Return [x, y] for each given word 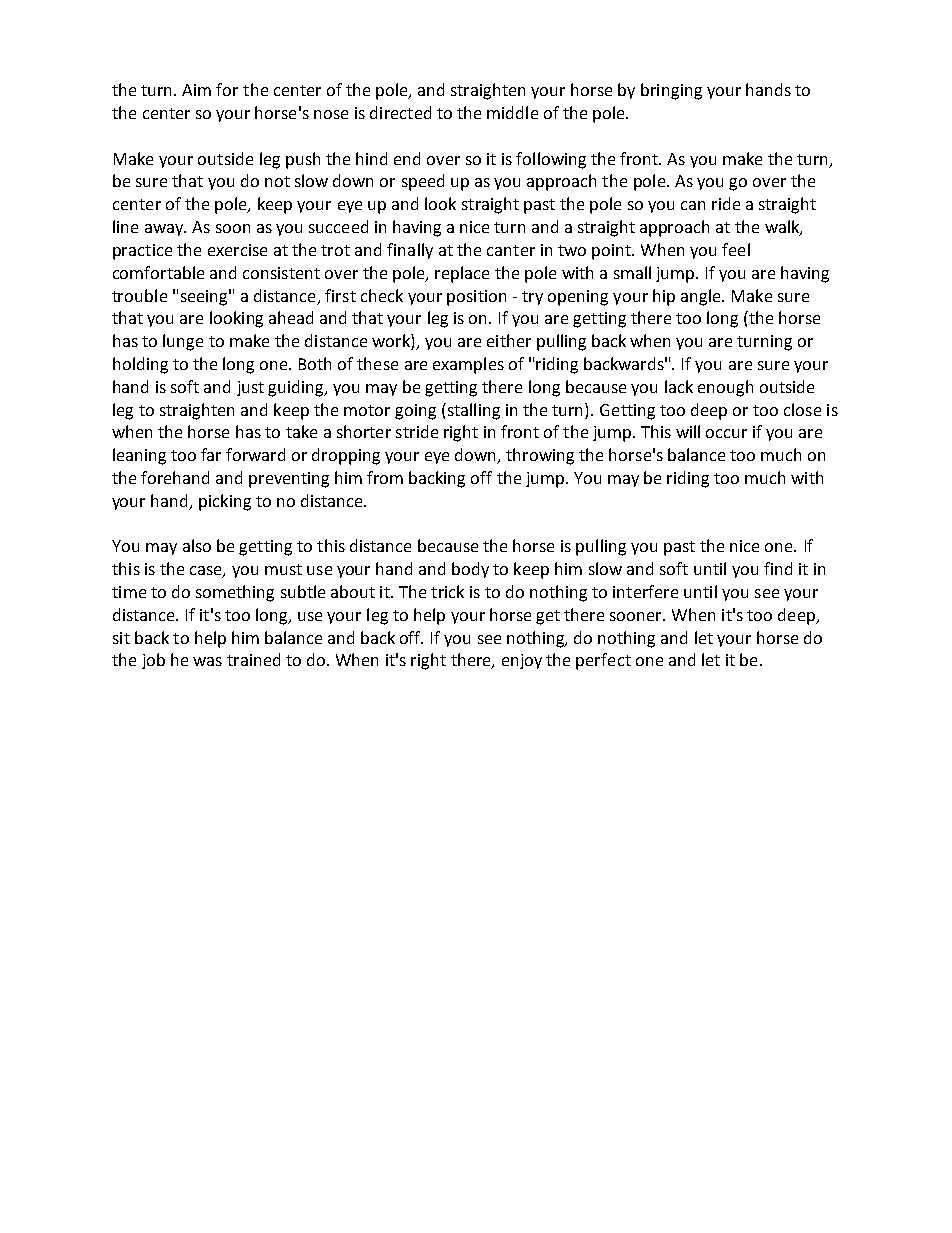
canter [511, 250]
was [207, 661]
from [385, 477]
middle [512, 112]
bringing [671, 91]
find [778, 568]
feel [736, 249]
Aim [196, 90]
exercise [237, 250]
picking [225, 502]
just [250, 388]
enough [725, 388]
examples [468, 365]
